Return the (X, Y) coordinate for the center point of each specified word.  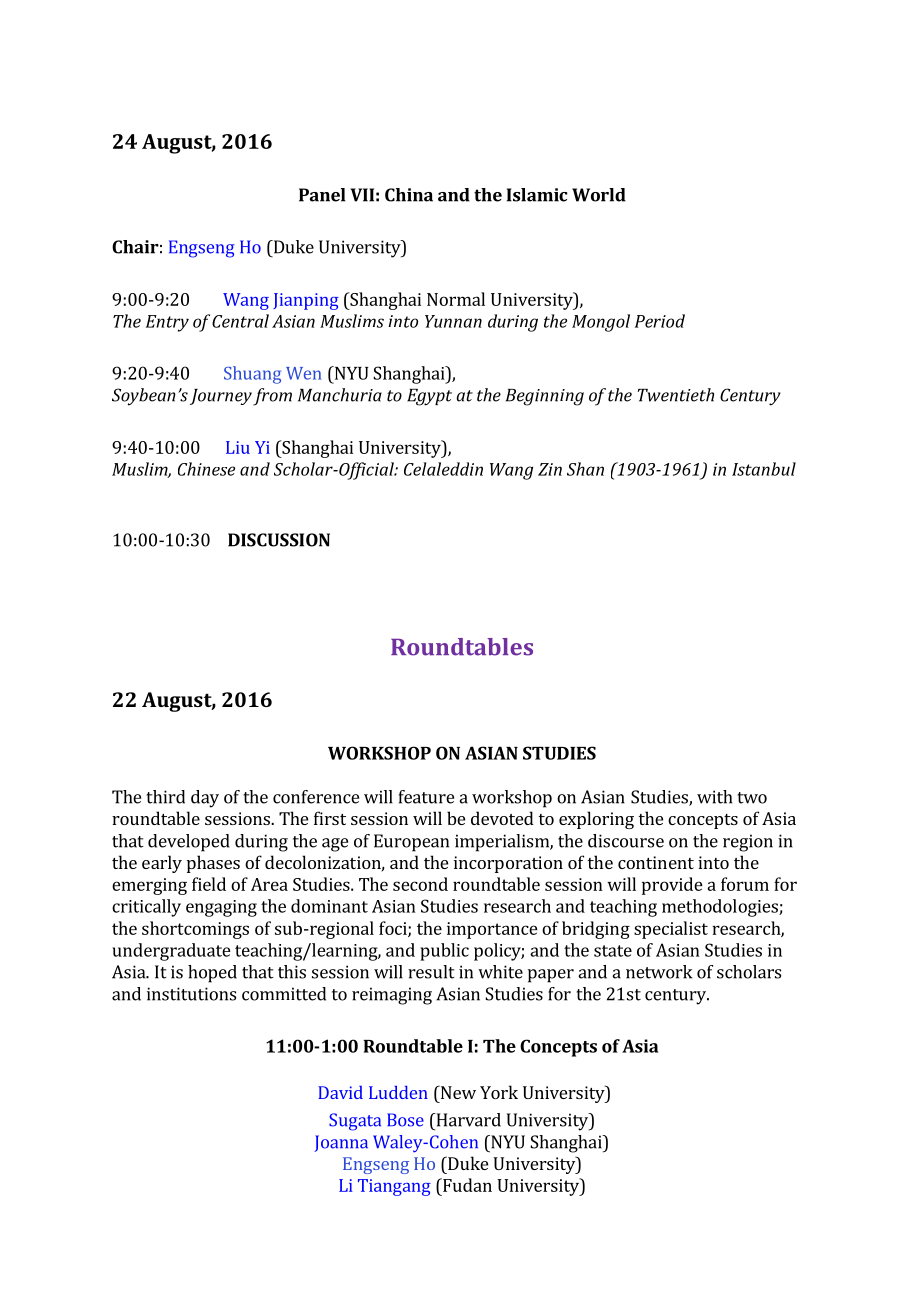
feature (426, 797)
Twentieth (676, 395)
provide (672, 886)
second (420, 884)
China (409, 195)
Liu (238, 447)
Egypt (429, 397)
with (714, 797)
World (599, 195)
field (209, 884)
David (340, 1092)
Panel (322, 195)
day (205, 799)
